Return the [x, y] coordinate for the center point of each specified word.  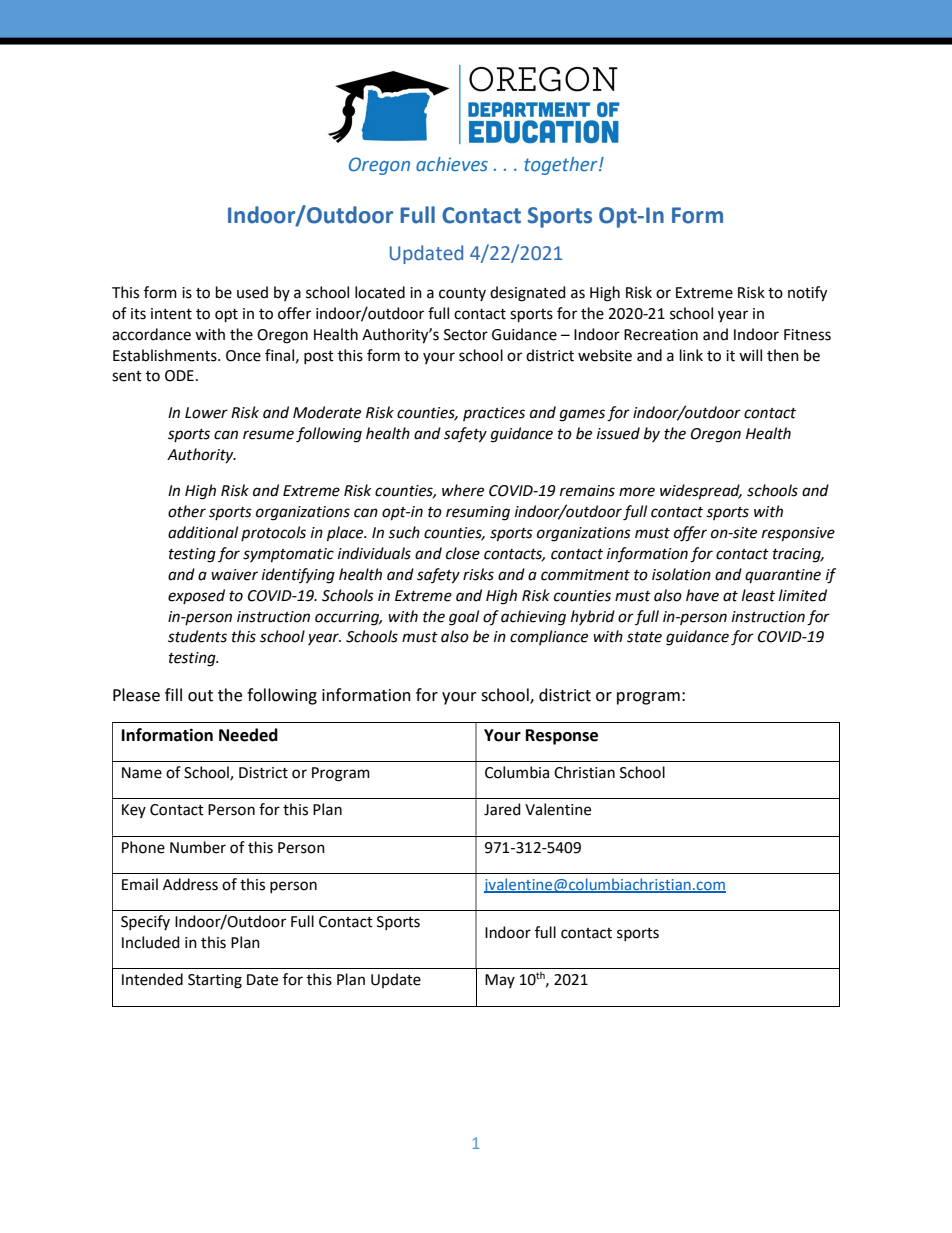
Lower [206, 413]
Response [562, 737]
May [500, 981]
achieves [452, 164]
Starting [215, 981]
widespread [701, 491]
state [644, 637]
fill [173, 694]
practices [494, 414]
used [252, 292]
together [562, 166]
